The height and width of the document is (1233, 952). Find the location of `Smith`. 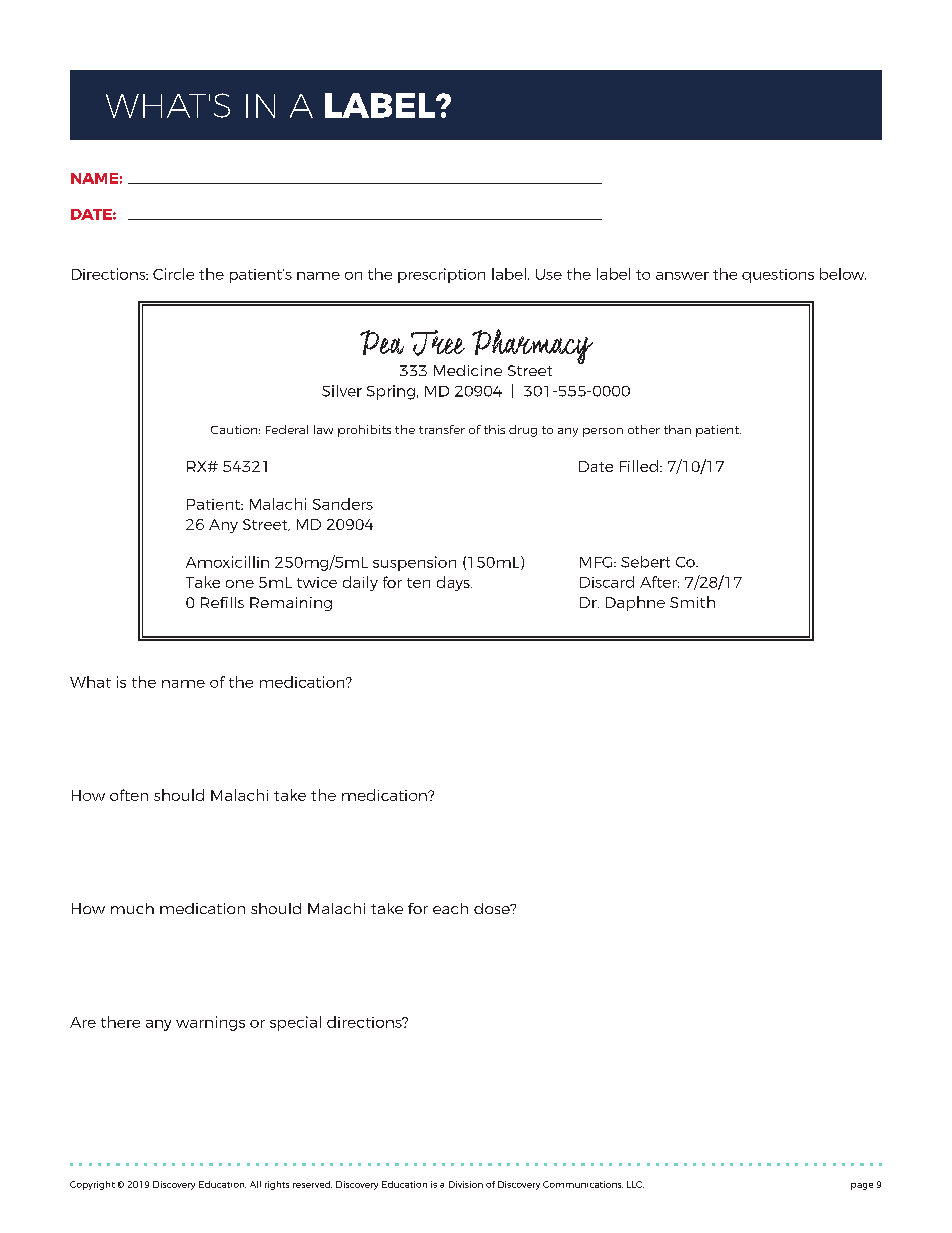

Smith is located at coordinates (692, 602).
